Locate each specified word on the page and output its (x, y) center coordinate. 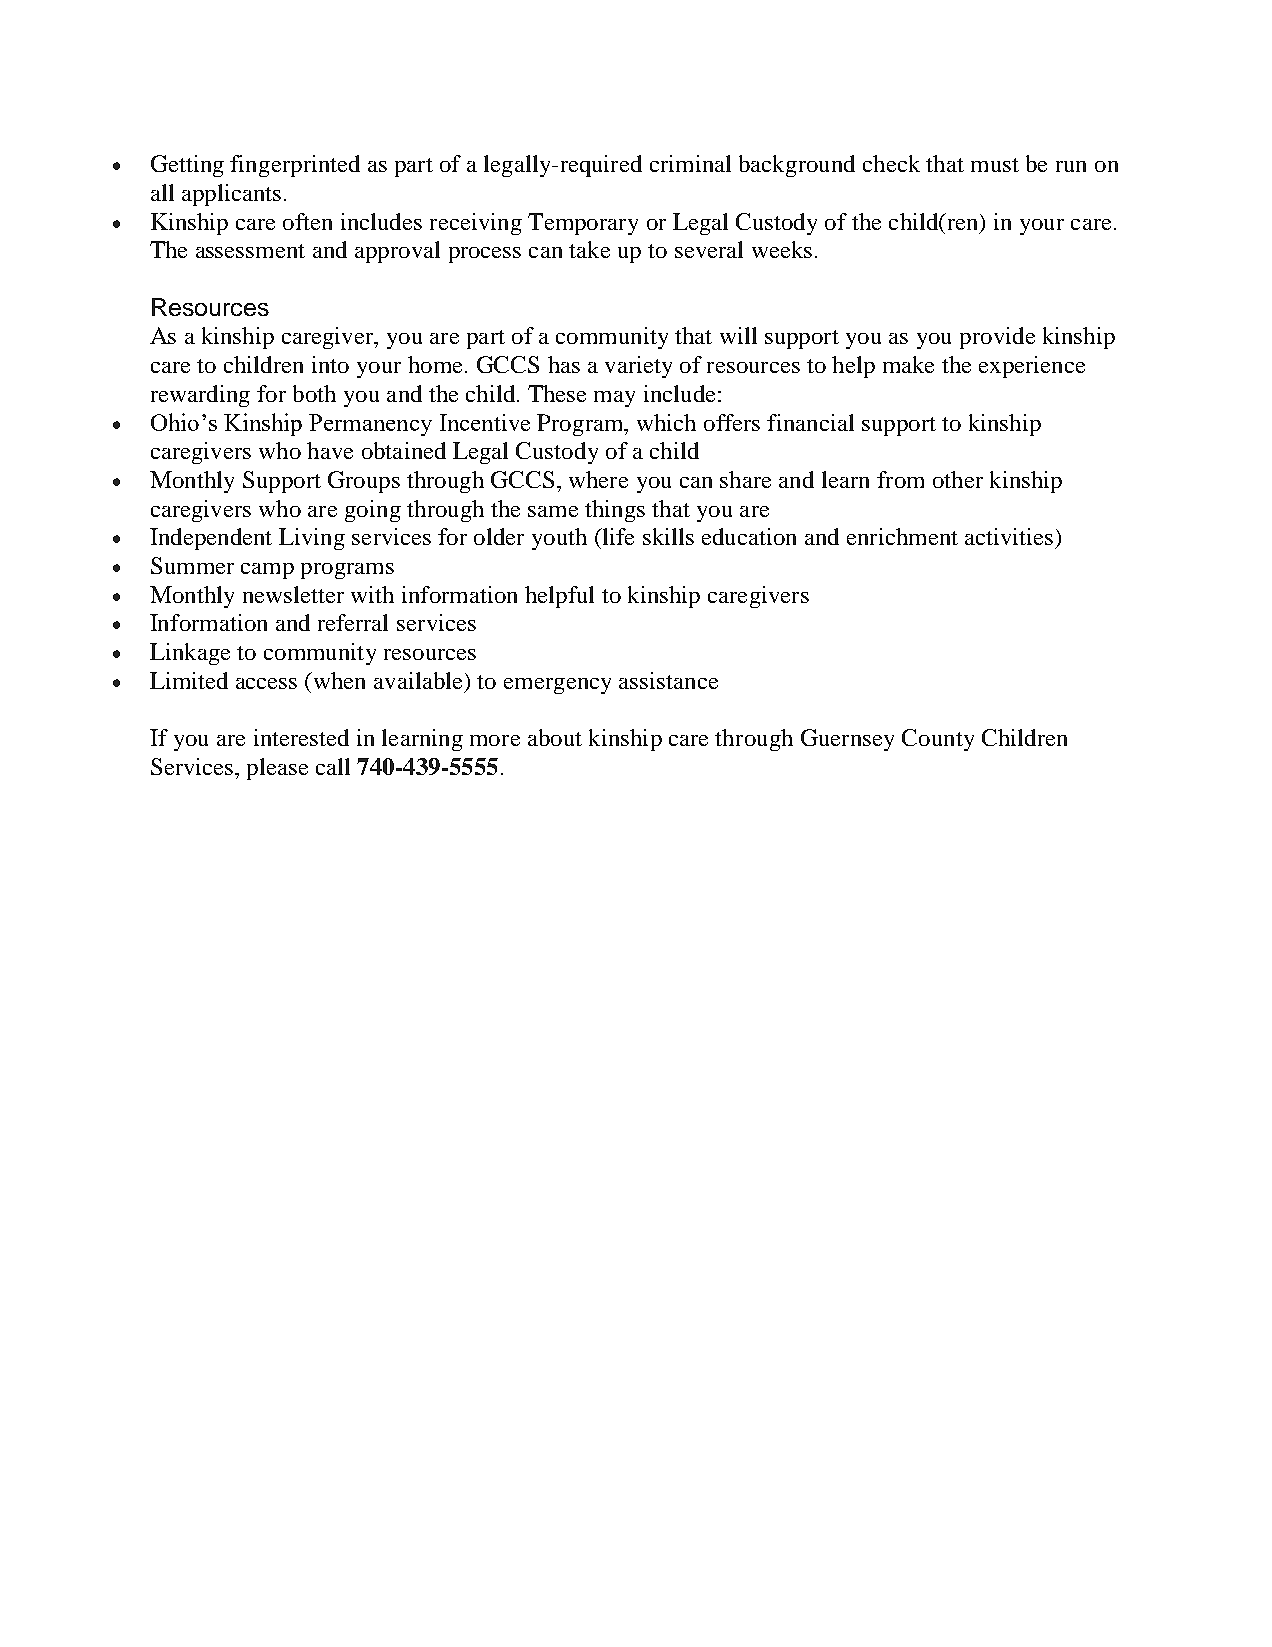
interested (301, 737)
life (617, 536)
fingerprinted (295, 166)
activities (1009, 536)
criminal (690, 163)
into (330, 364)
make (908, 364)
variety (638, 367)
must (995, 165)
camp (267, 571)
